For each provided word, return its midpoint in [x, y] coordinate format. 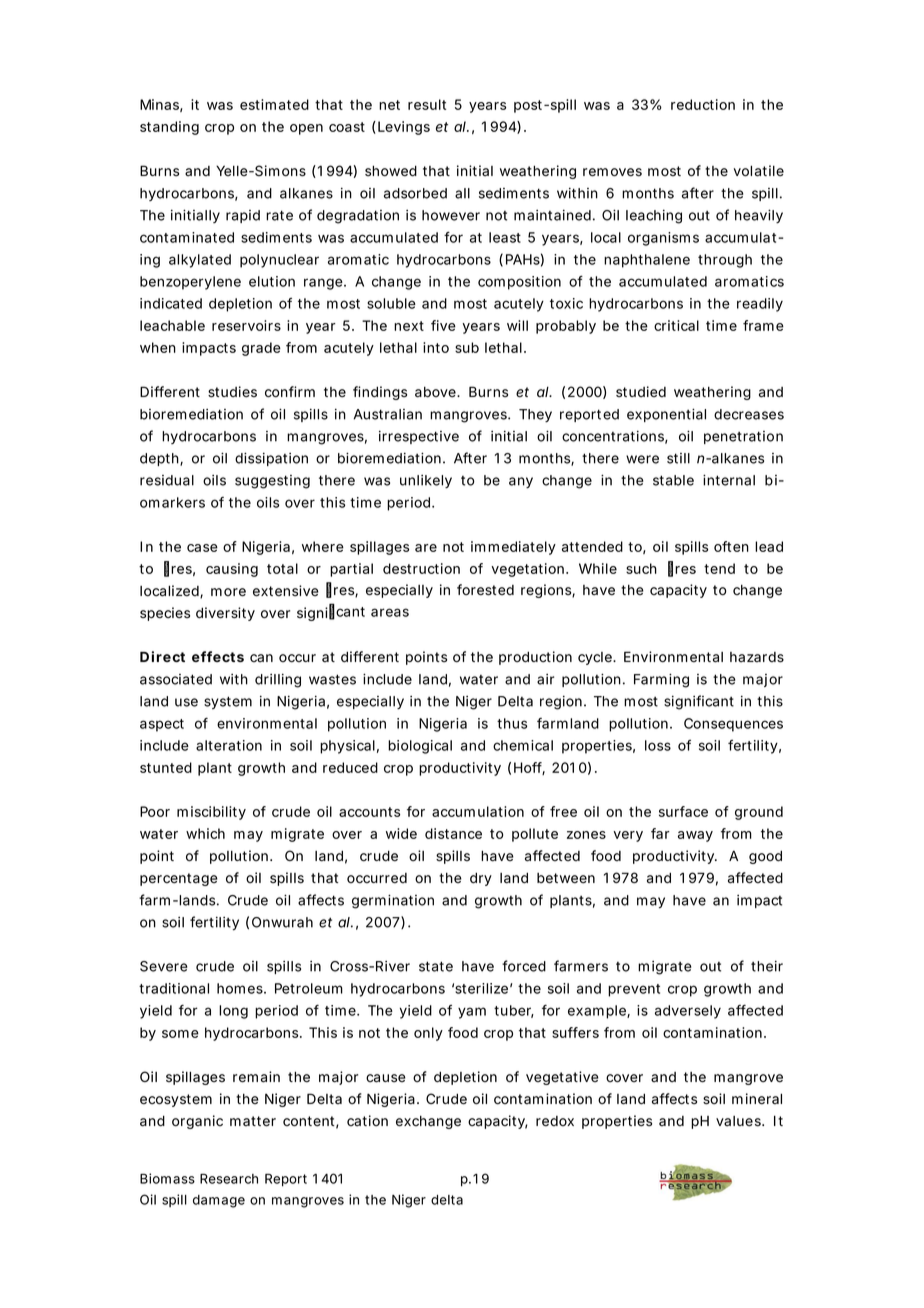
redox [555, 1121]
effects [218, 656]
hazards [757, 657]
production [535, 658]
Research [229, 1179]
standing [169, 128]
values [739, 1121]
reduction [703, 104]
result [427, 104]
